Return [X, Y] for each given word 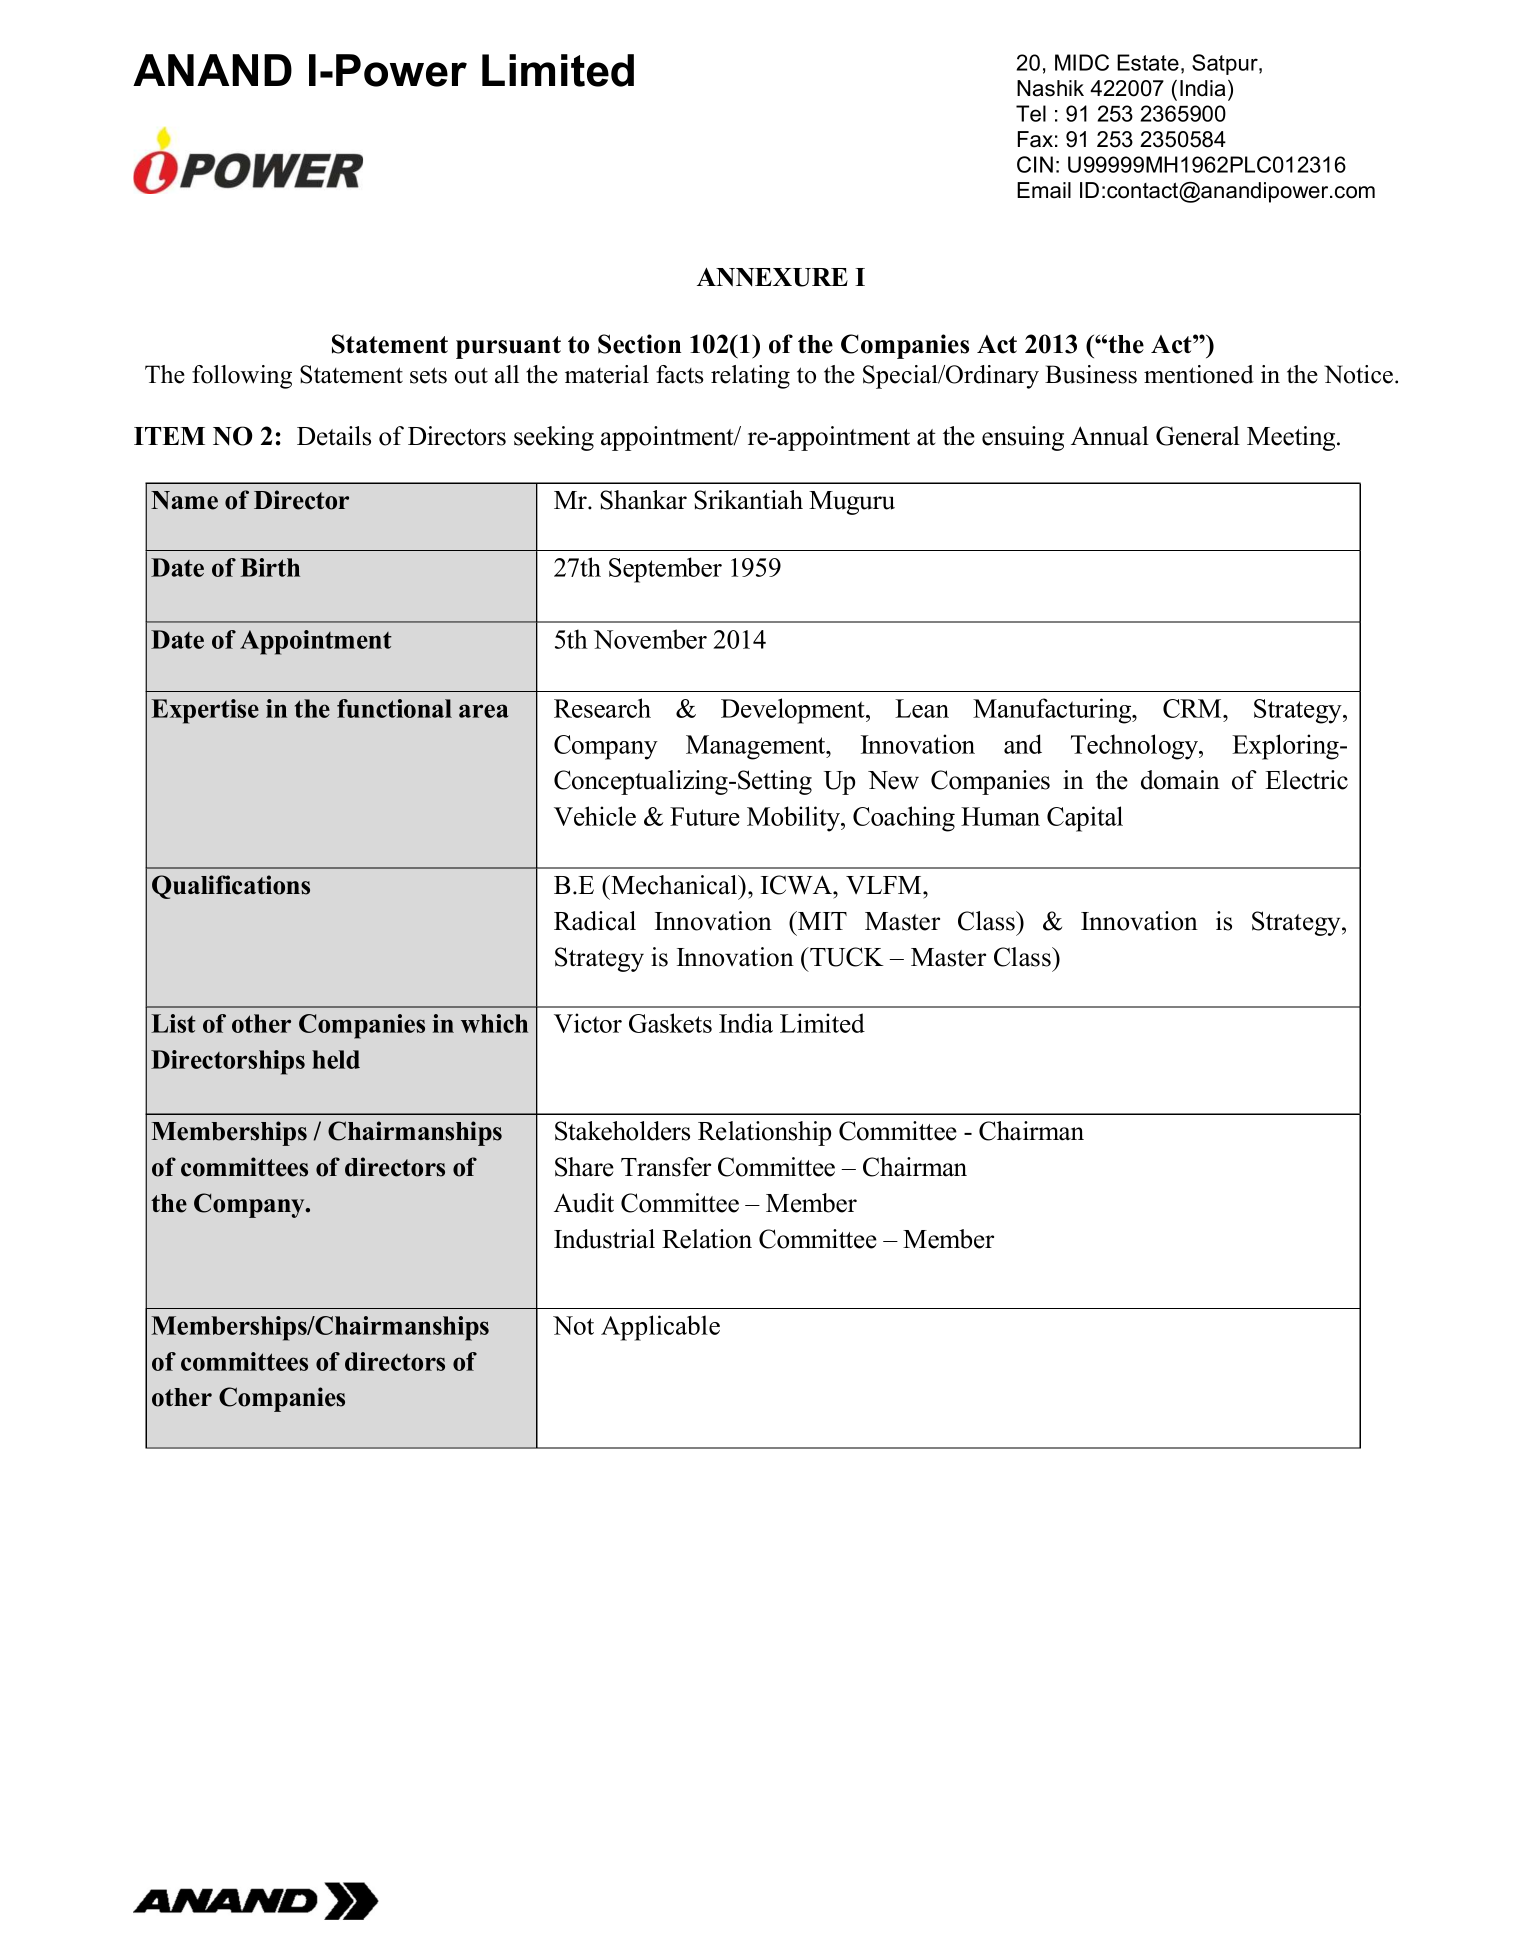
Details [334, 436]
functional [394, 708]
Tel [1031, 113]
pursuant [508, 347]
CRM [1193, 708]
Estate [1148, 62]
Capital [1085, 819]
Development [794, 711]
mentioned [1199, 374]
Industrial [604, 1239]
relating [750, 377]
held [336, 1059]
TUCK [846, 957]
